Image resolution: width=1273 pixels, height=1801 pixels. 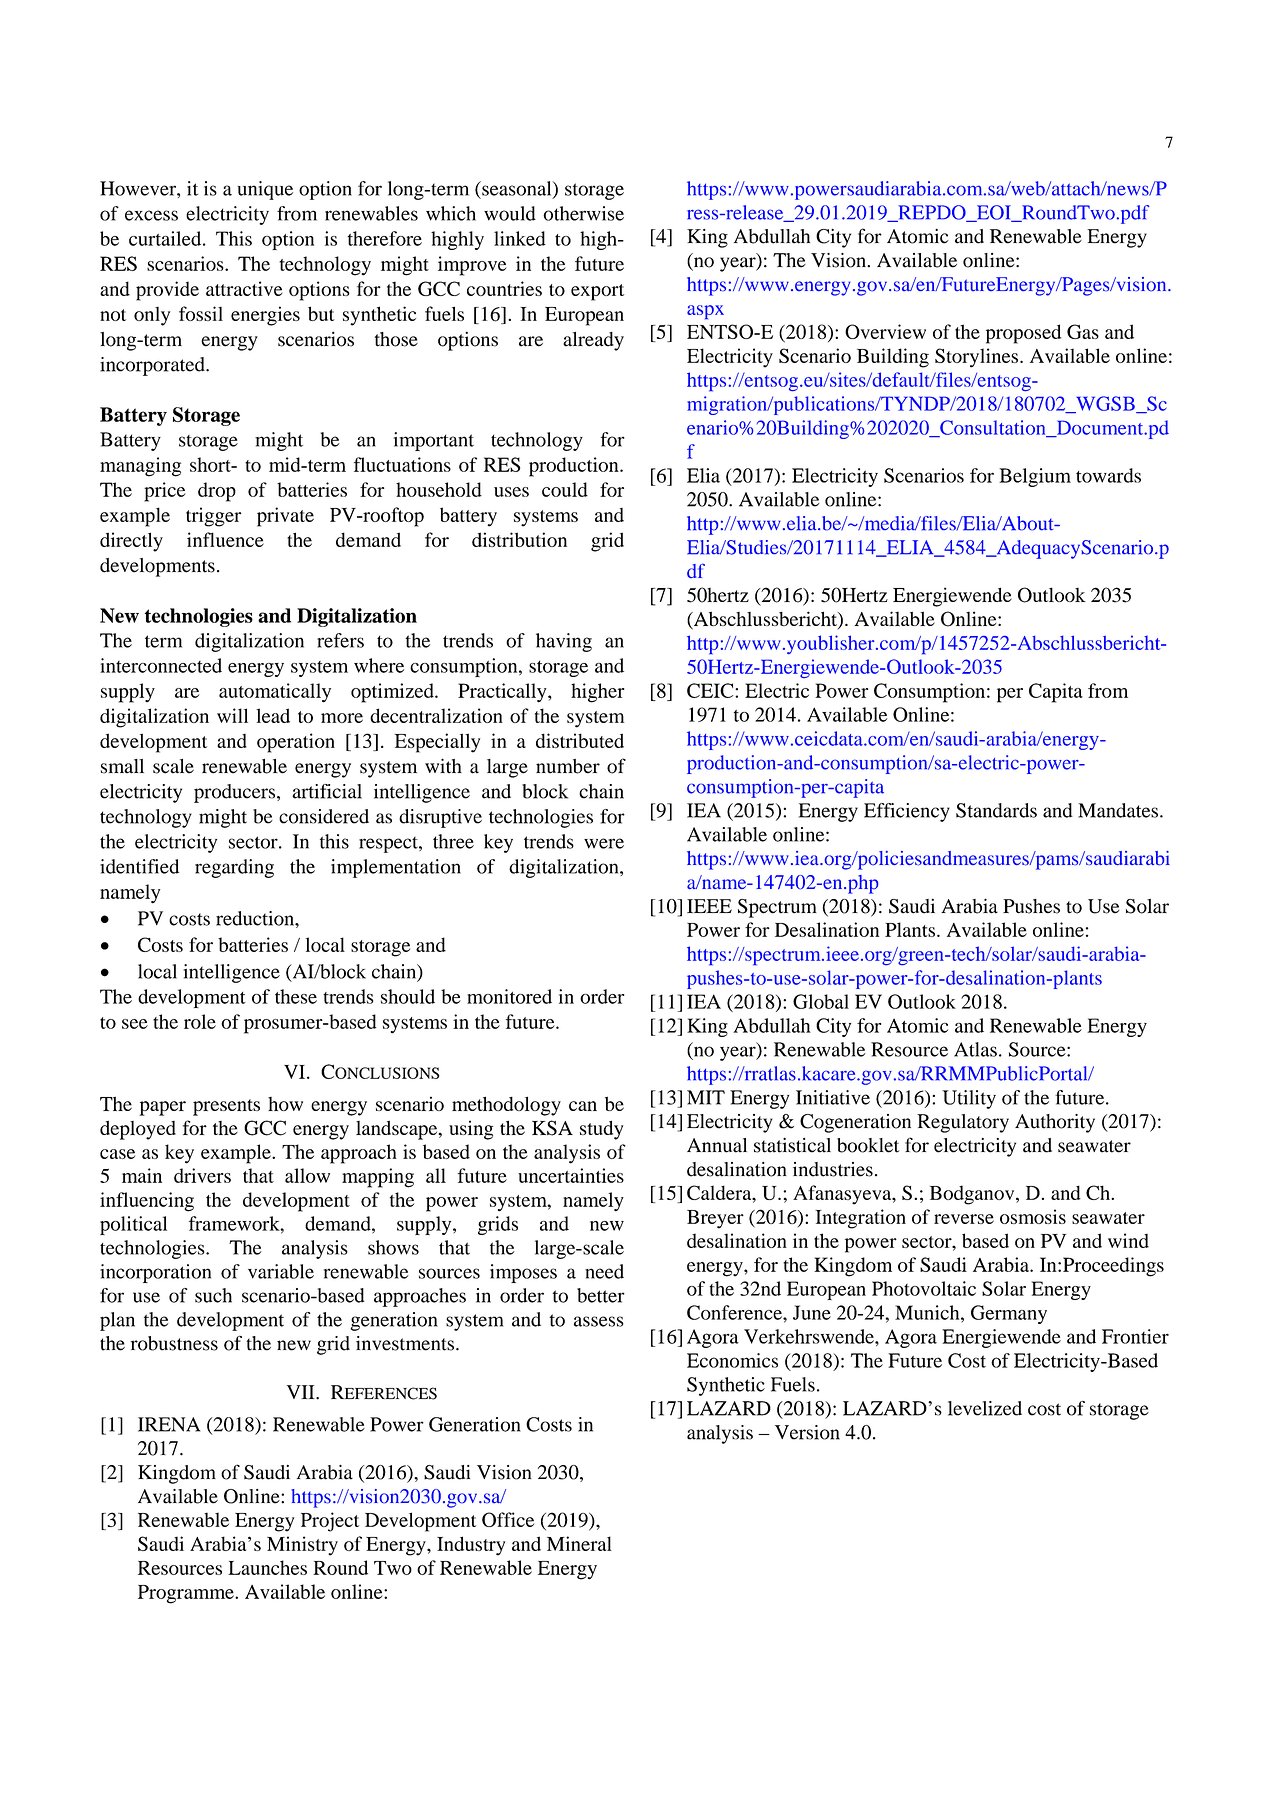 I want to click on Utility, so click(x=969, y=1099).
